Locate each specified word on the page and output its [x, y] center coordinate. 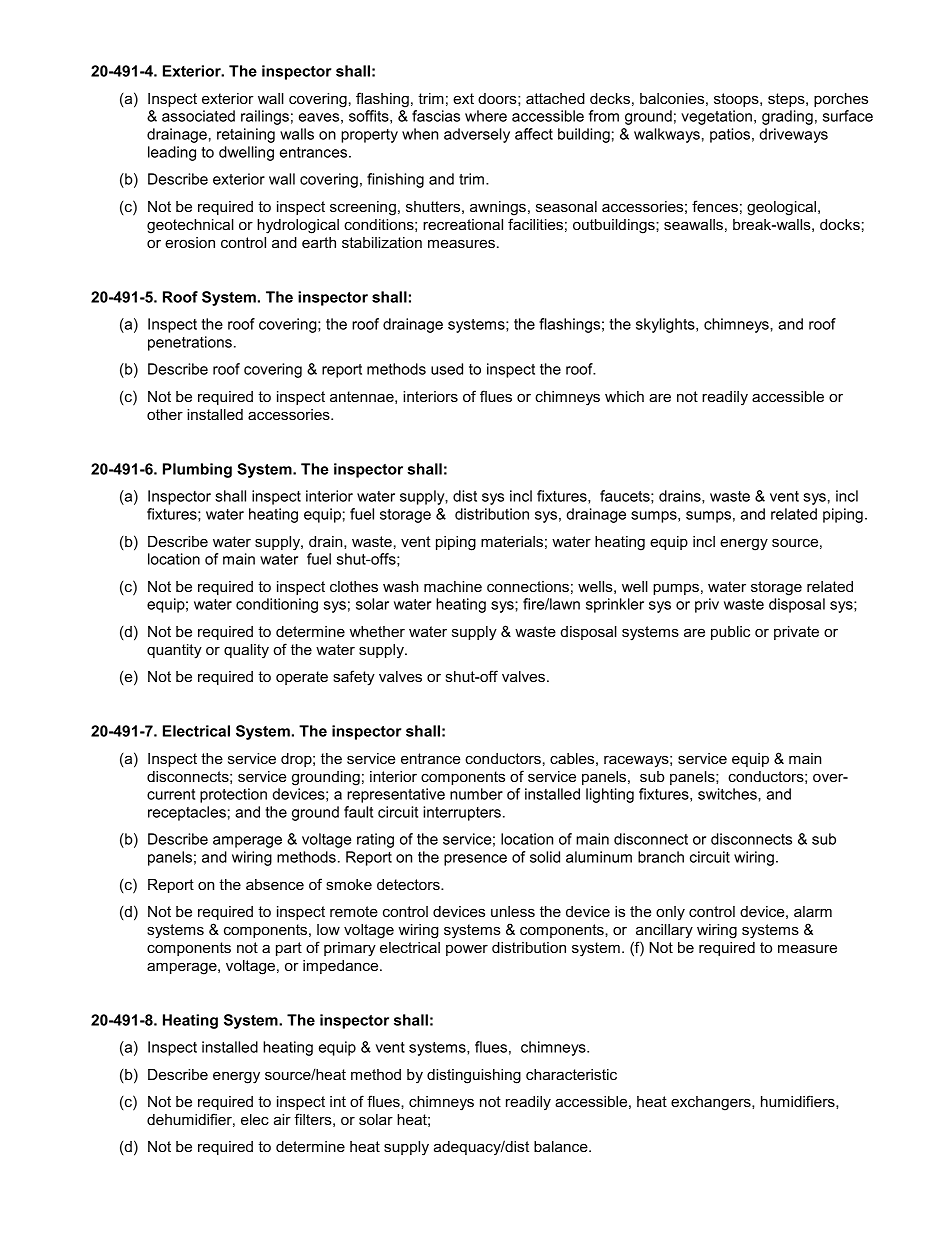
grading [787, 117]
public [730, 633]
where [486, 116]
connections [528, 586]
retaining [246, 135]
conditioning [277, 605]
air [282, 1119]
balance [562, 1146]
